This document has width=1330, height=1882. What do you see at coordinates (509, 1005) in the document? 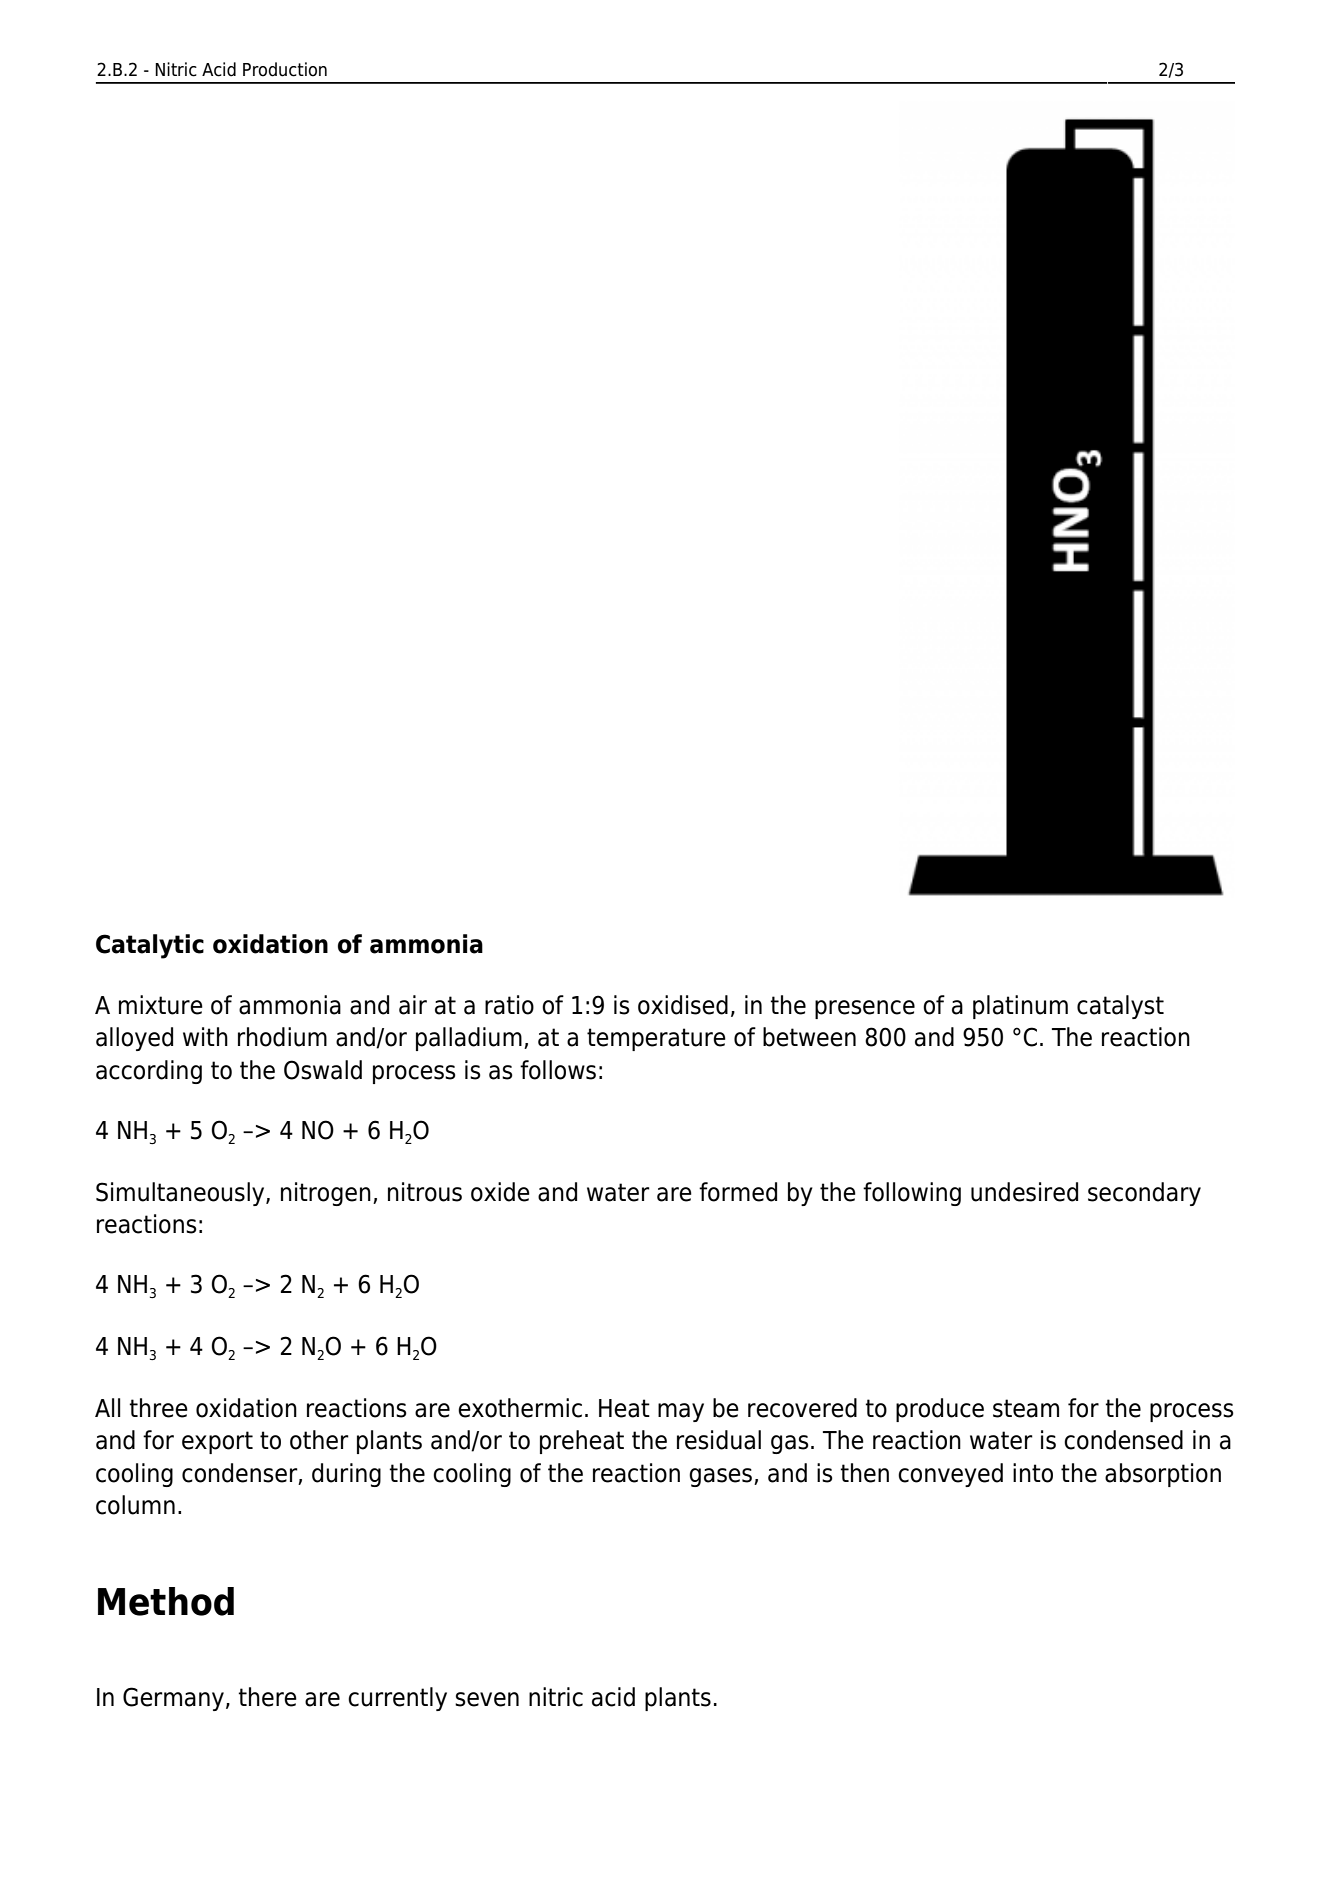
I see `ratio` at bounding box center [509, 1005].
